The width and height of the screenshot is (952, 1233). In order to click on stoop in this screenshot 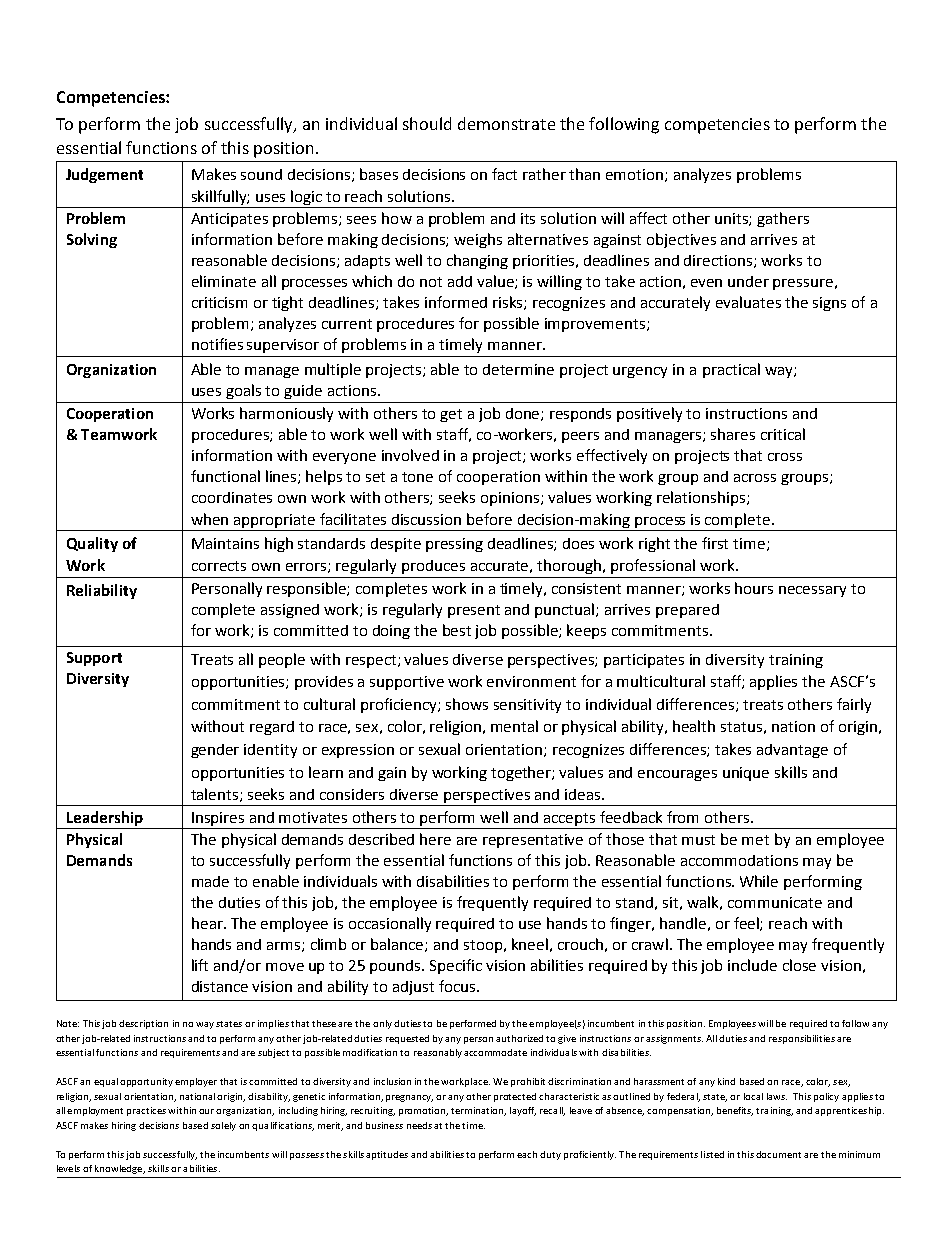, I will do `click(483, 946)`.
